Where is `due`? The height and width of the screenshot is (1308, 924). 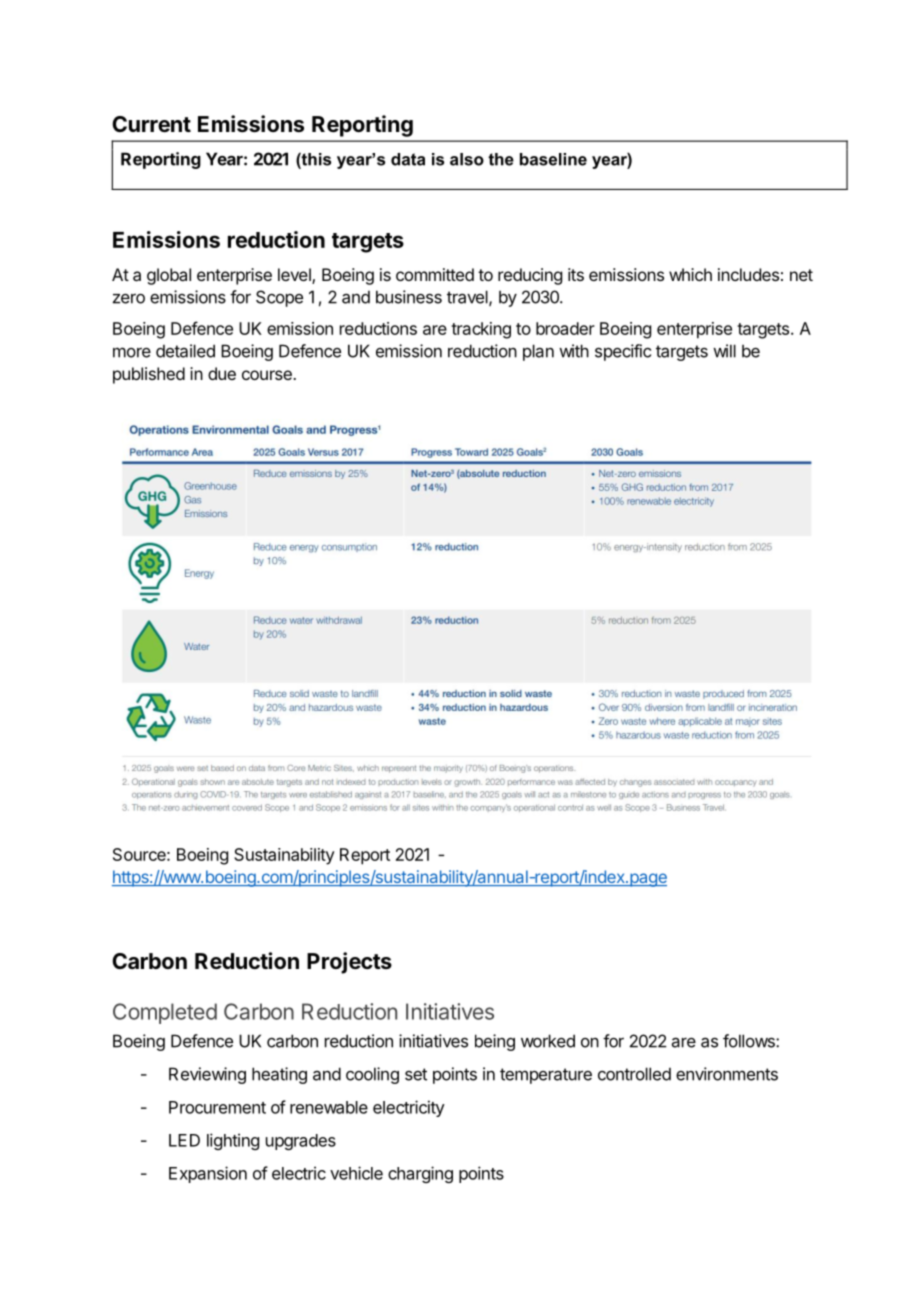
due is located at coordinates (222, 373).
